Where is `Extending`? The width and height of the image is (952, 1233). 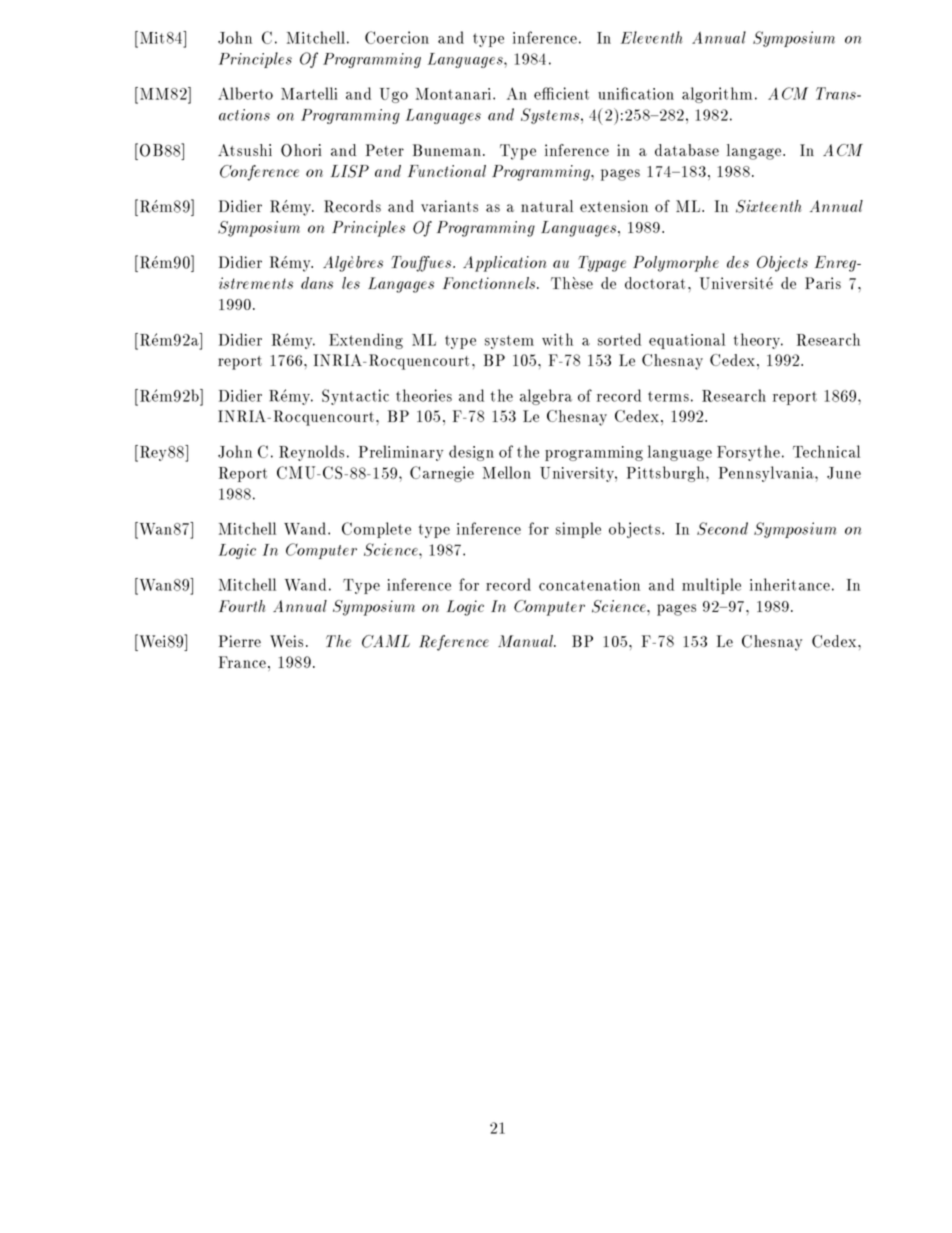 Extending is located at coordinates (366, 341).
